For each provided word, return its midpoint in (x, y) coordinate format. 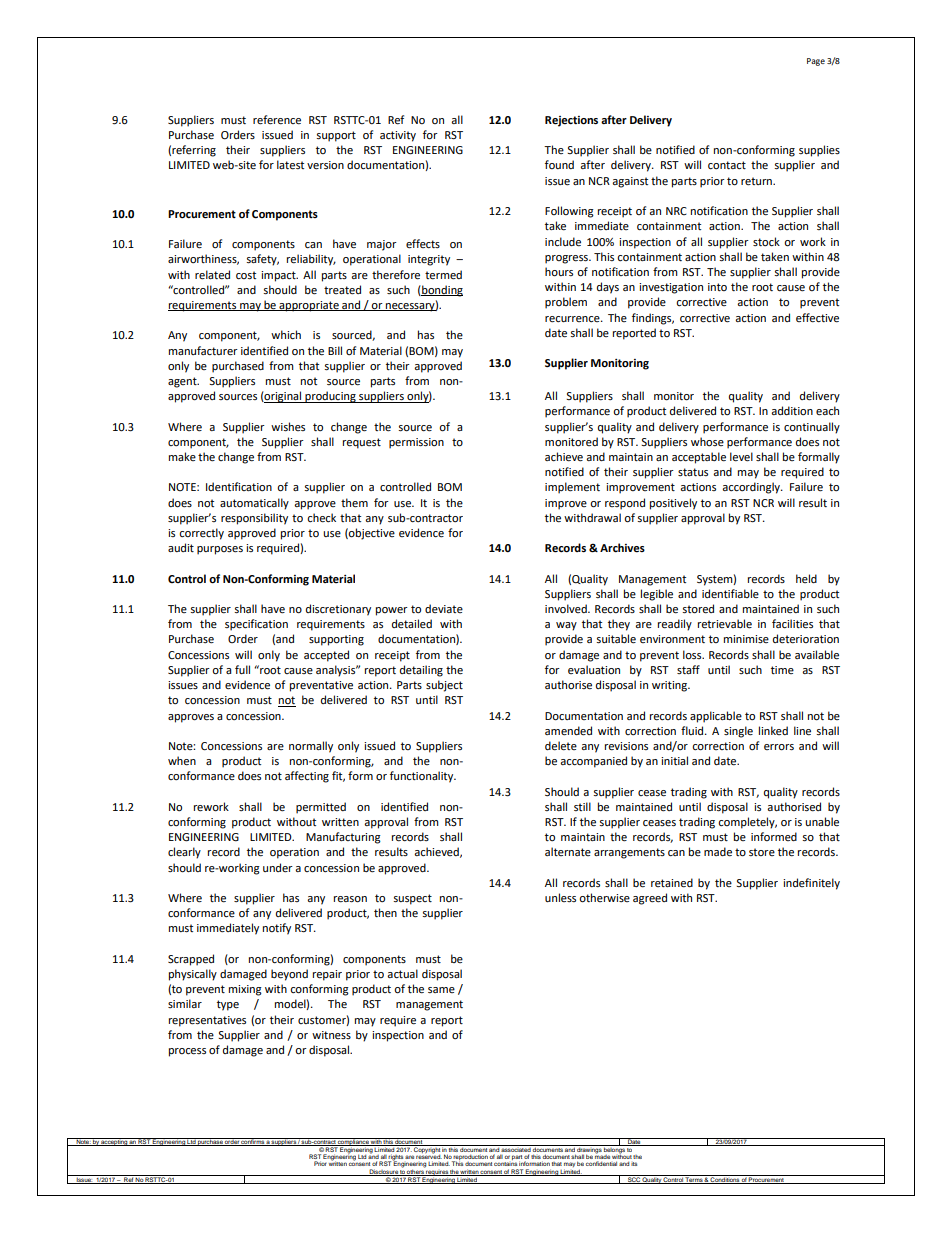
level (741, 457)
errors (779, 747)
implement (572, 488)
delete (561, 746)
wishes (288, 427)
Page (816, 62)
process (187, 1052)
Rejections (571, 121)
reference (277, 120)
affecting (307, 777)
